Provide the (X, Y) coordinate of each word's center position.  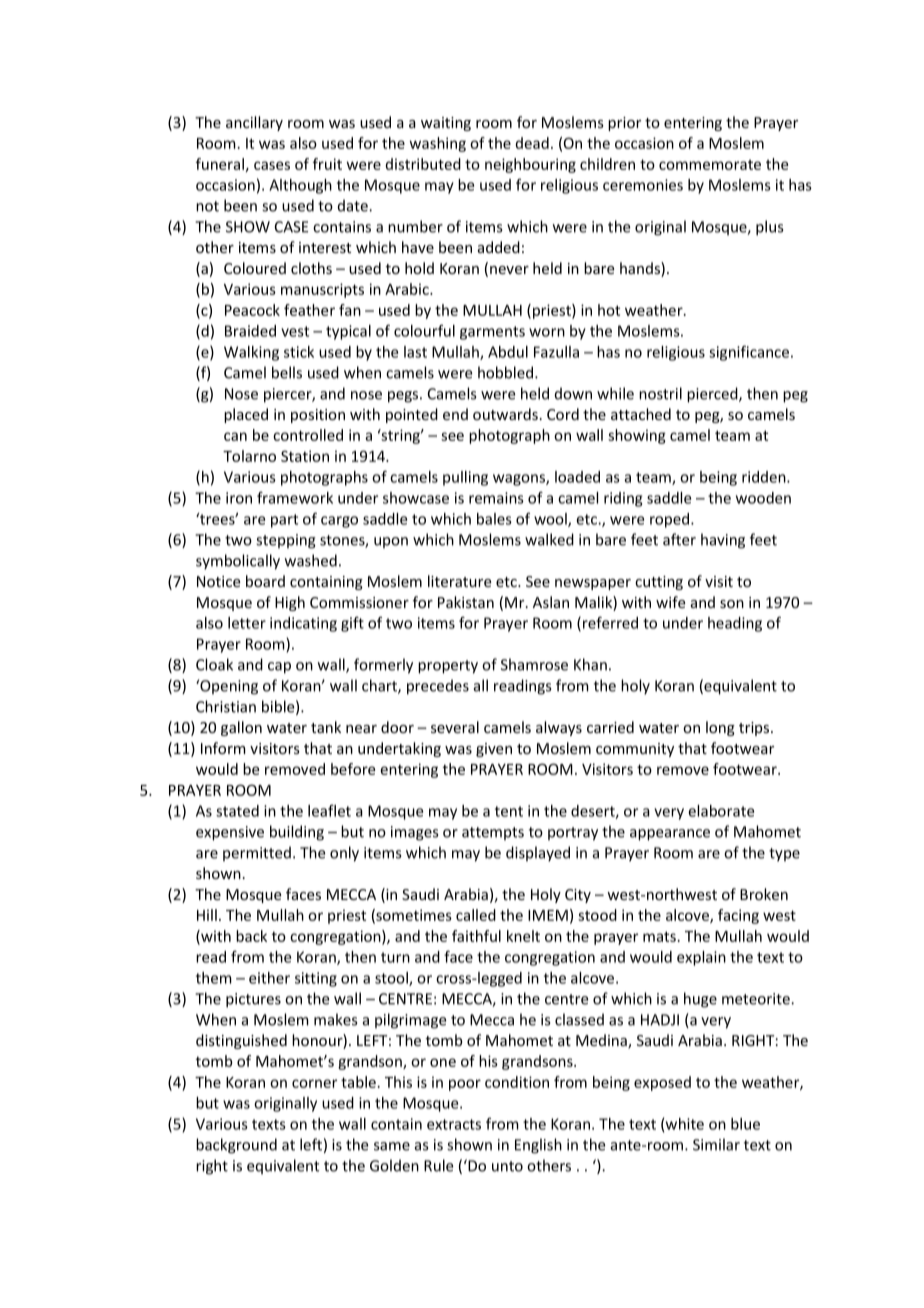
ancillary (254, 123)
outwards (505, 414)
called (476, 915)
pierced (713, 395)
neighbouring (530, 165)
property (448, 667)
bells (287, 372)
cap (279, 668)
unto (507, 1166)
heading (735, 624)
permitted (257, 853)
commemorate (710, 165)
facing (738, 916)
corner (314, 1083)
